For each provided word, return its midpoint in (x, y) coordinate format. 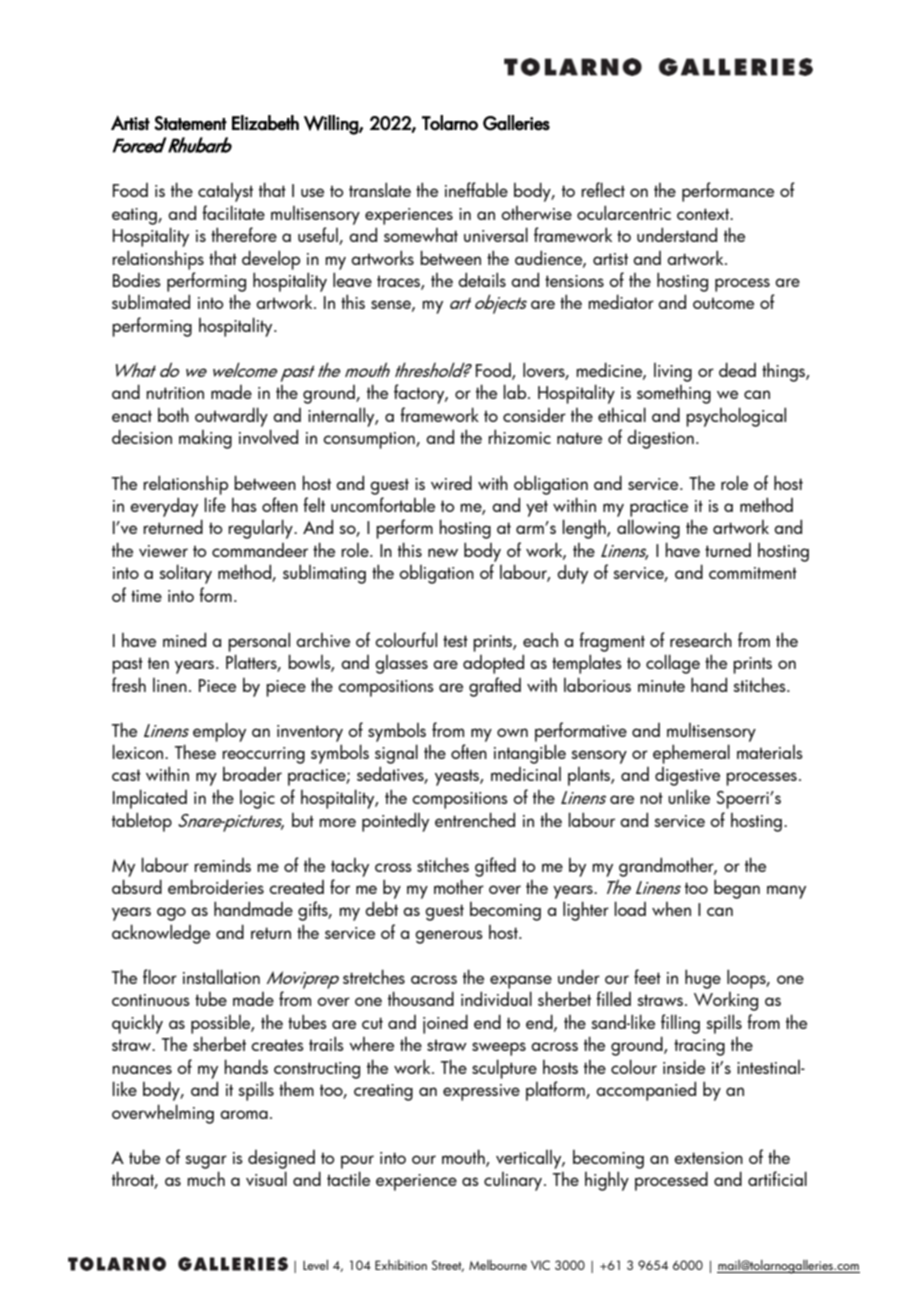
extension (708, 1158)
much (206, 1178)
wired (451, 482)
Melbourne (498, 1265)
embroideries (216, 886)
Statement (190, 123)
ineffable (476, 189)
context (704, 214)
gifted (495, 867)
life (215, 504)
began (737, 889)
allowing (648, 529)
